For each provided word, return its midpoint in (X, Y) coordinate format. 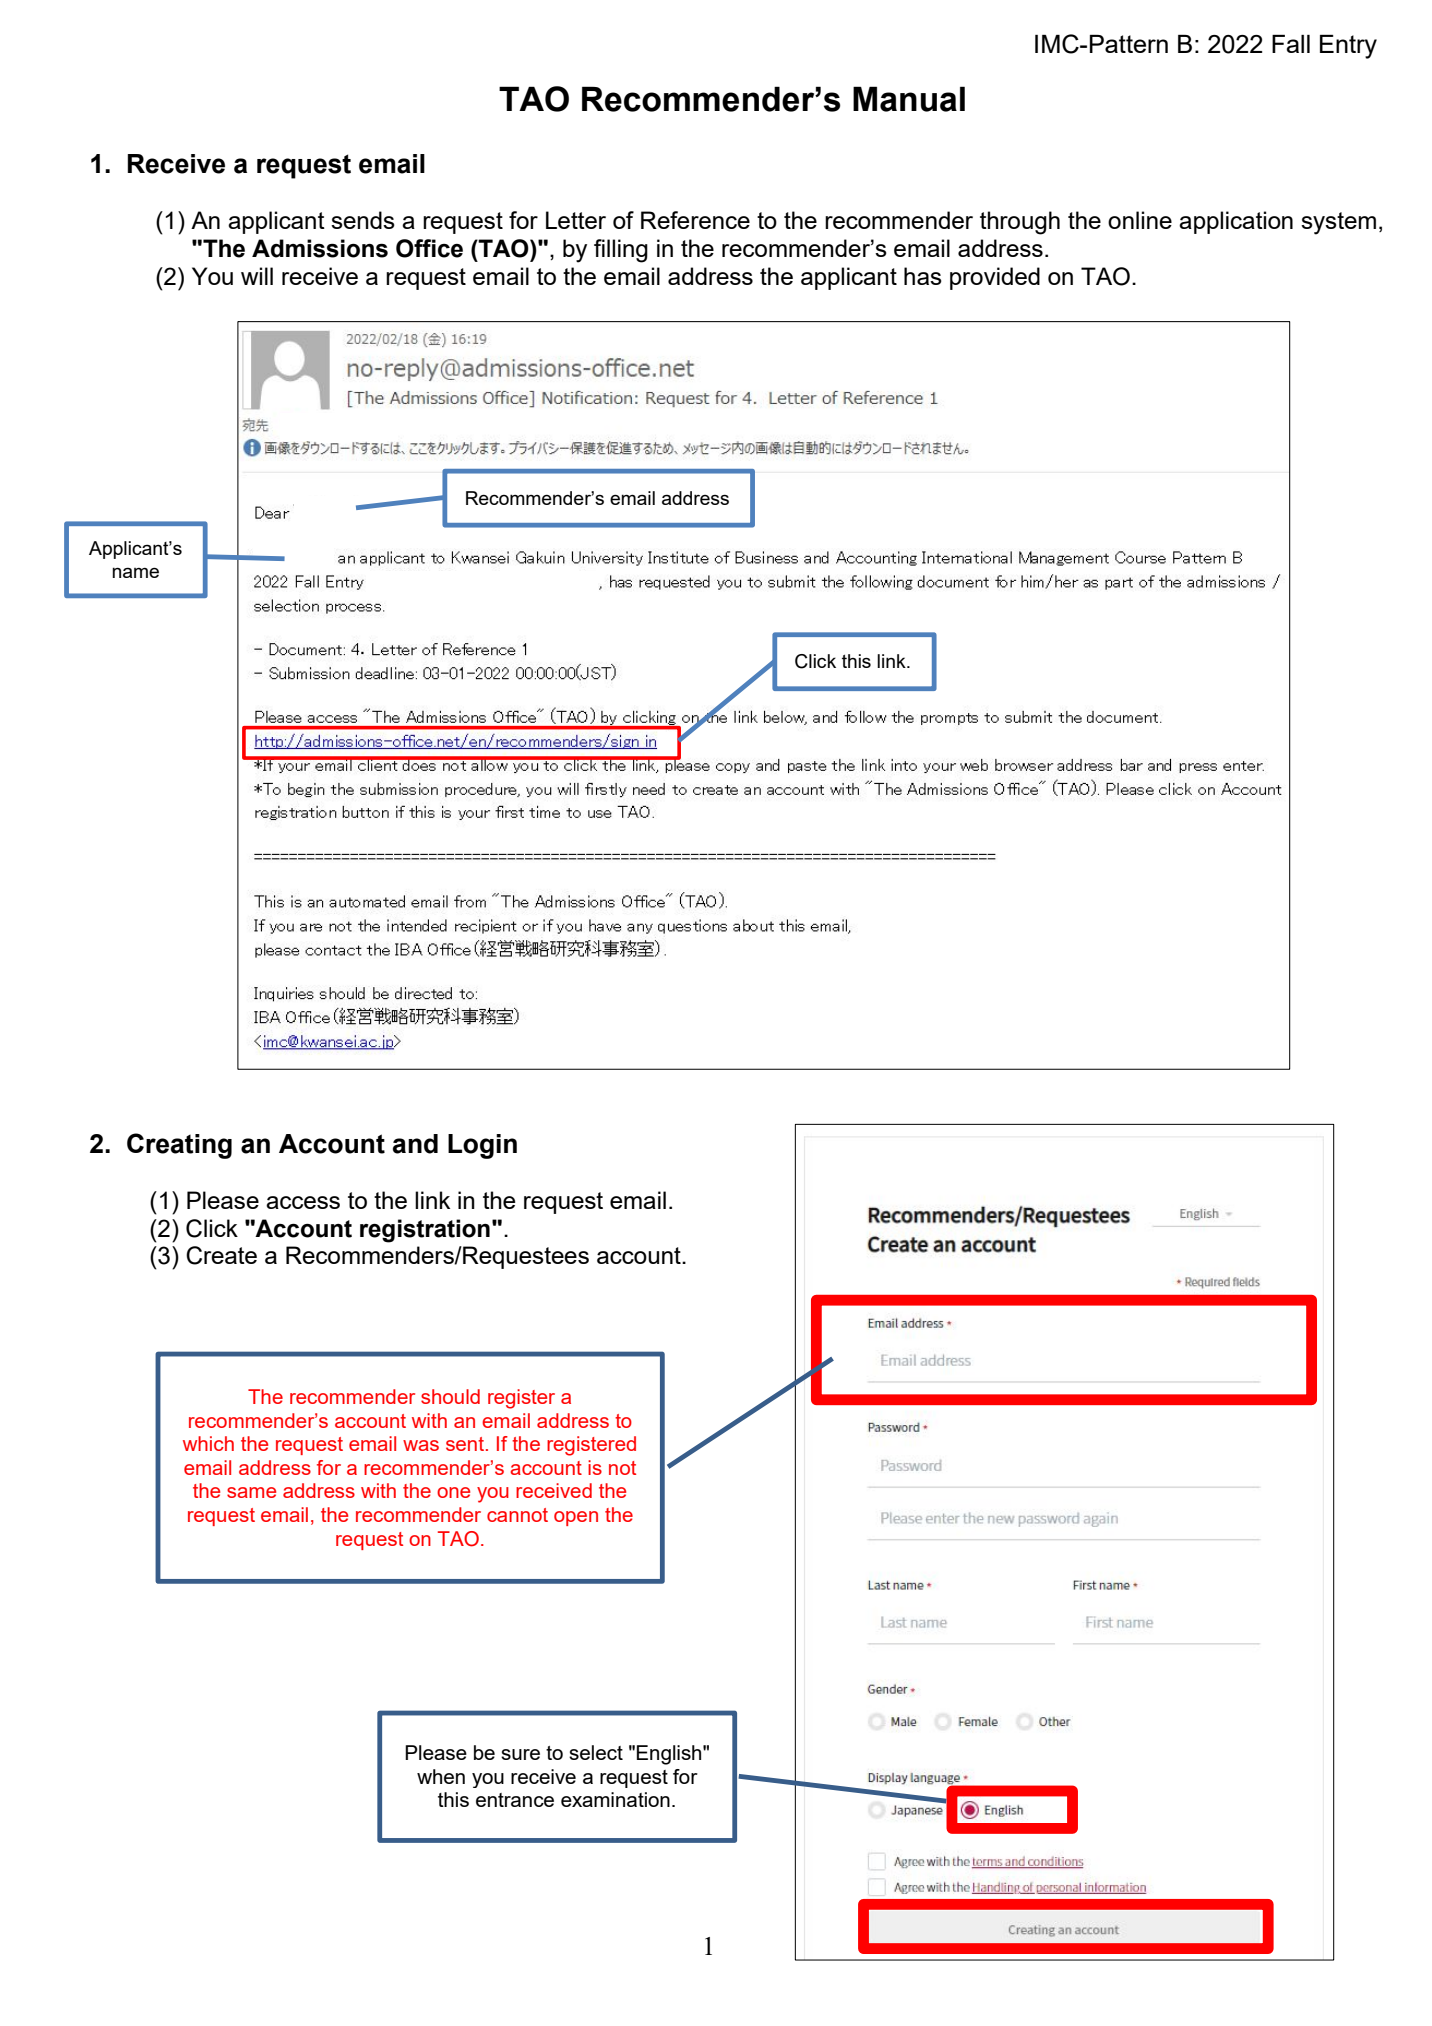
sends (363, 220)
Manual (909, 99)
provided (995, 278)
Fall (1291, 44)
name (135, 572)
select (596, 1752)
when (441, 1776)
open (576, 1518)
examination (615, 1799)
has (923, 276)
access (303, 1202)
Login (482, 1146)
